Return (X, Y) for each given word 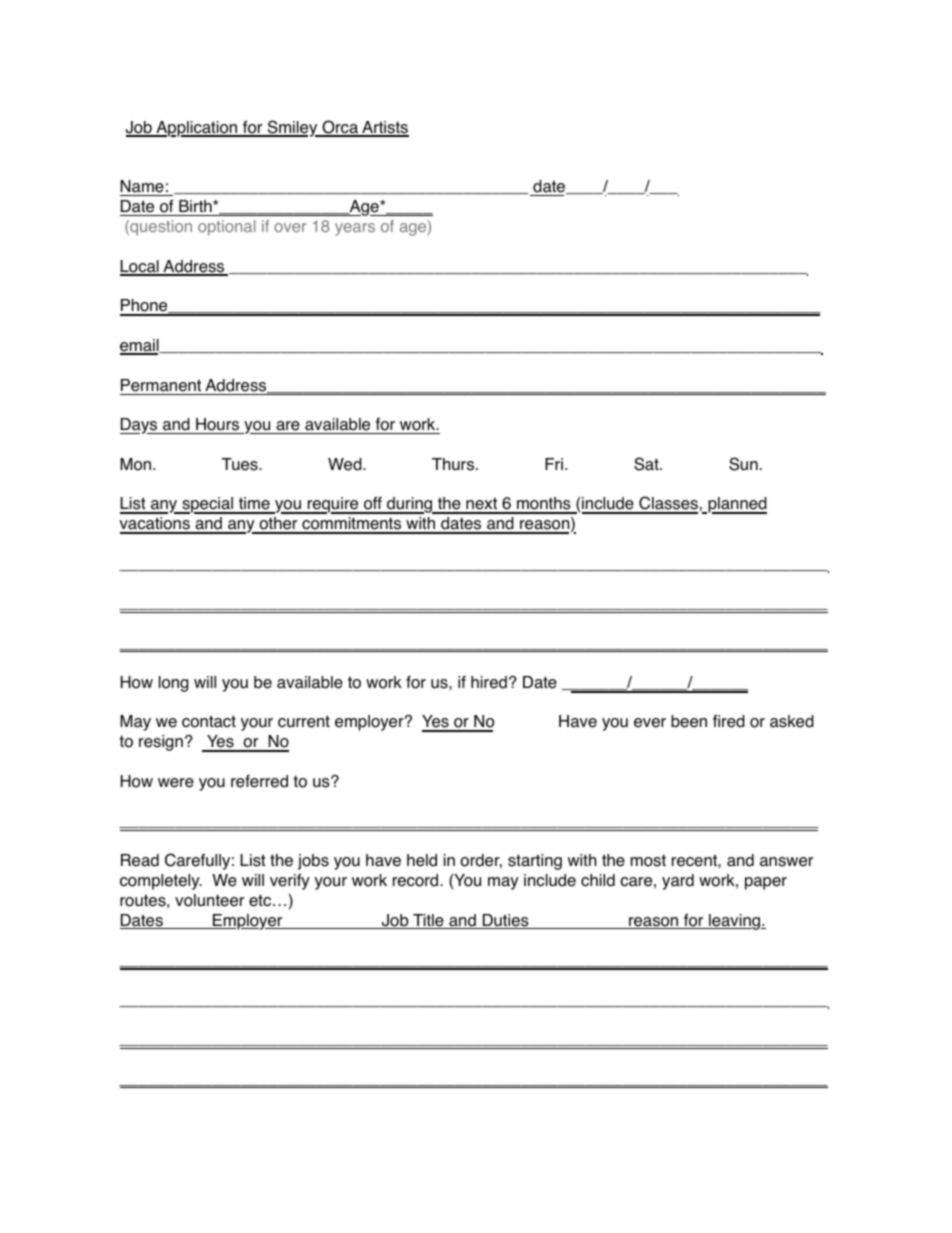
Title (428, 921)
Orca (340, 128)
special (208, 505)
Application (197, 129)
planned (736, 505)
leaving (735, 922)
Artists (384, 128)
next (481, 505)
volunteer (209, 900)
